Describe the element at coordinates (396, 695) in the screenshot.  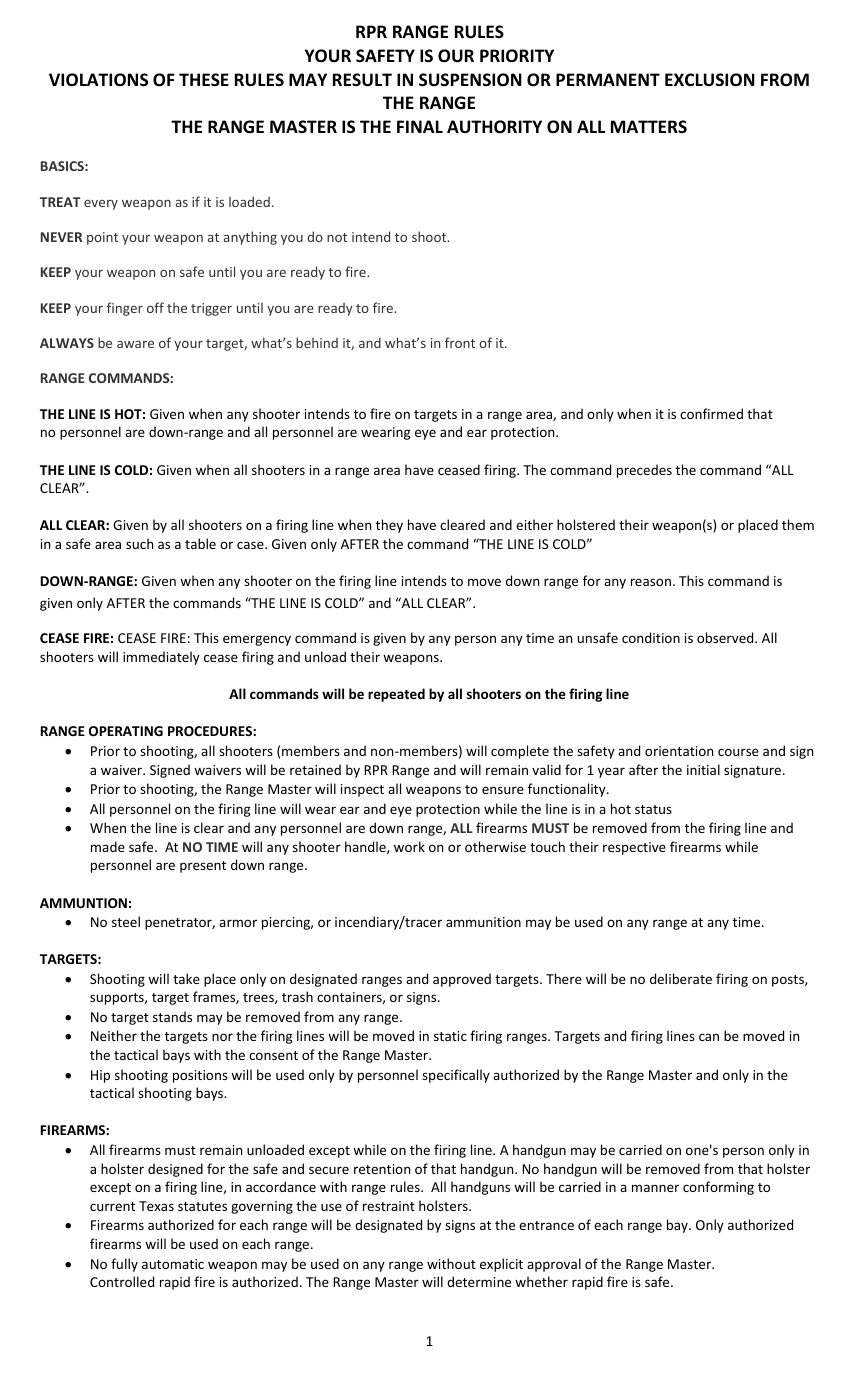
I see `repeated` at that location.
